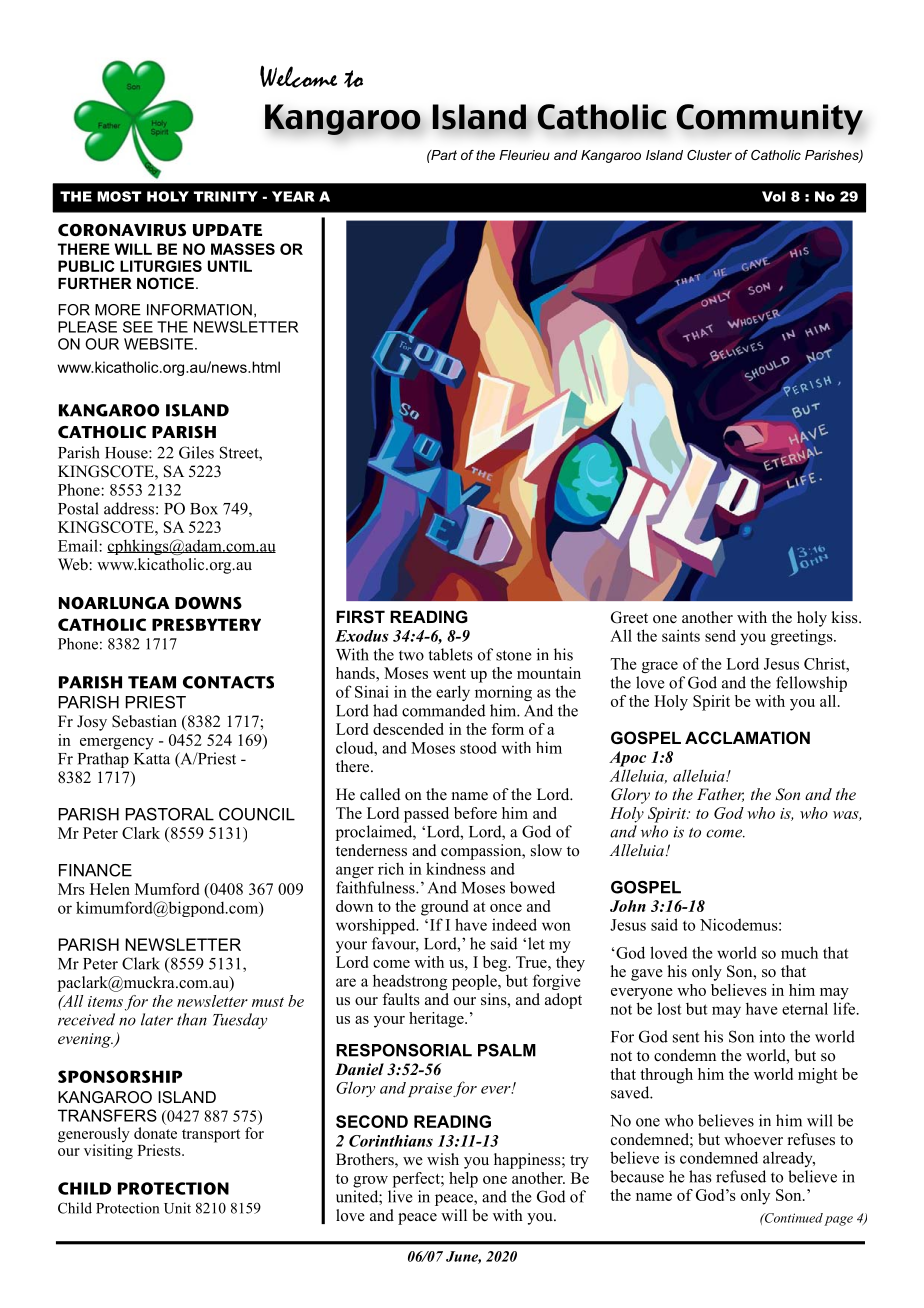 This document has height=1308, width=924. Describe the element at coordinates (720, 795) in the document. I see `Father` at that location.
